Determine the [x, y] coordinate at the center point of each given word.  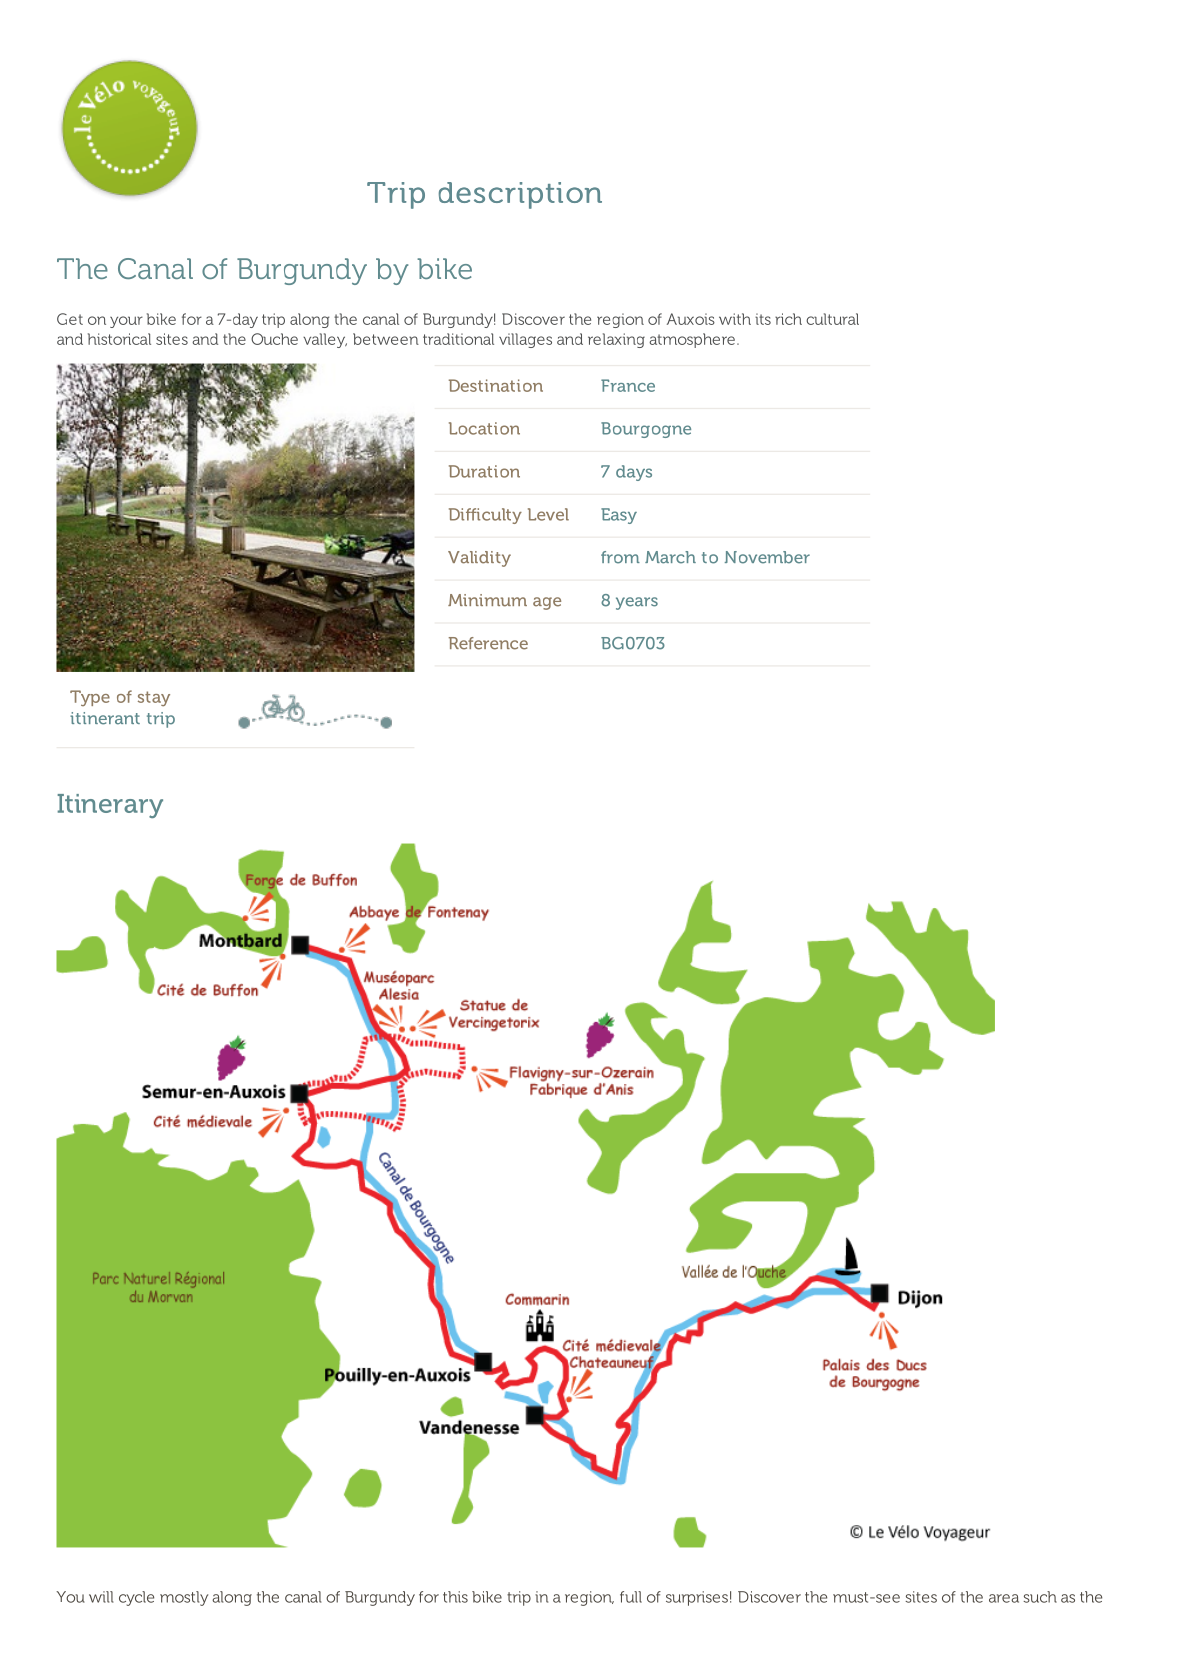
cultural [832, 319]
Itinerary [110, 806]
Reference [488, 643]
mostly [184, 1598]
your [126, 322]
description [520, 195]
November [767, 557]
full [631, 1597]
